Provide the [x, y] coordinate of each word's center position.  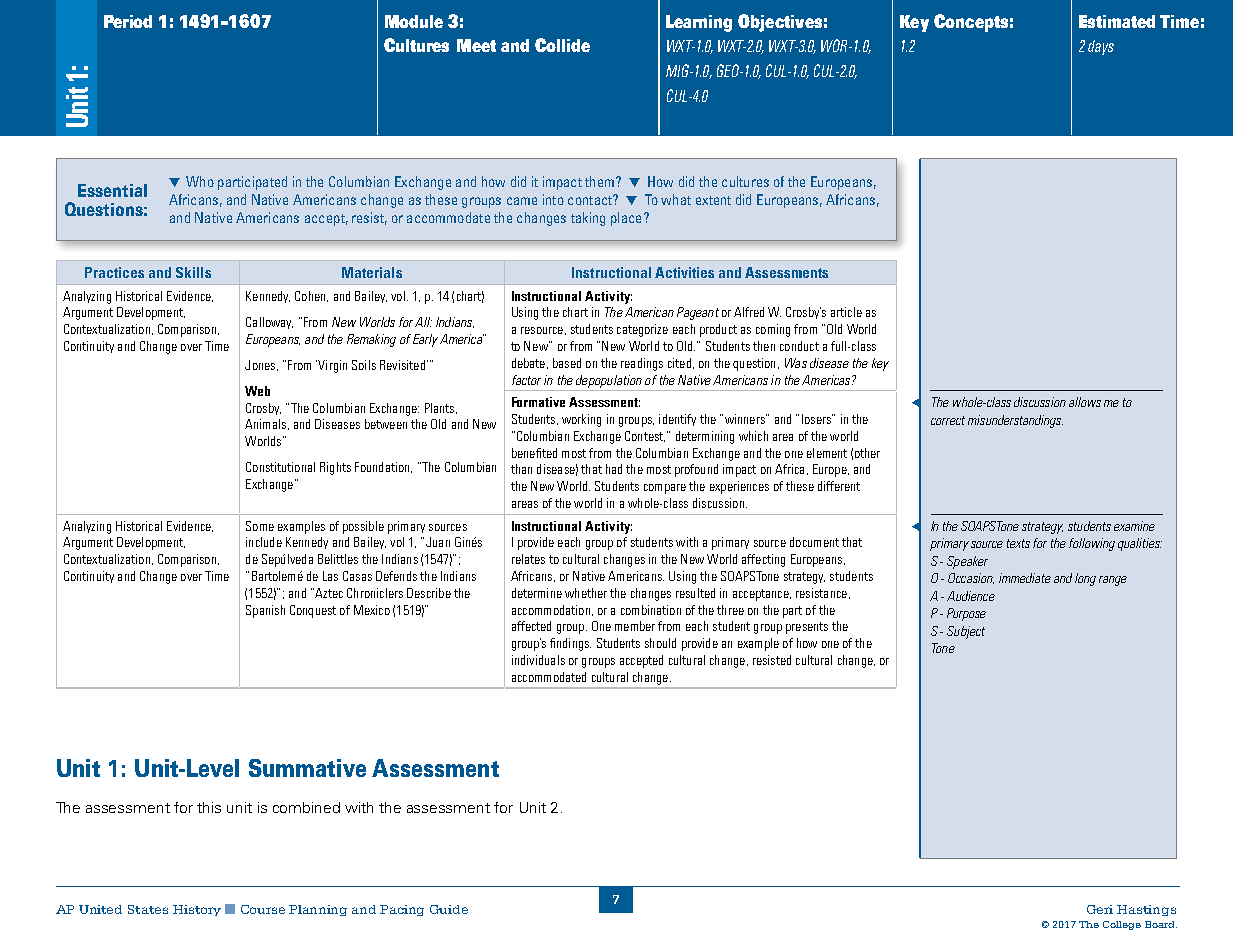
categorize [642, 330]
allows [1085, 402]
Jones [261, 365]
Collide [562, 45]
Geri [1100, 909]
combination [651, 610]
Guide [449, 909]
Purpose [966, 614]
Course [263, 909]
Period [128, 21]
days [1101, 47]
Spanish [265, 611]
